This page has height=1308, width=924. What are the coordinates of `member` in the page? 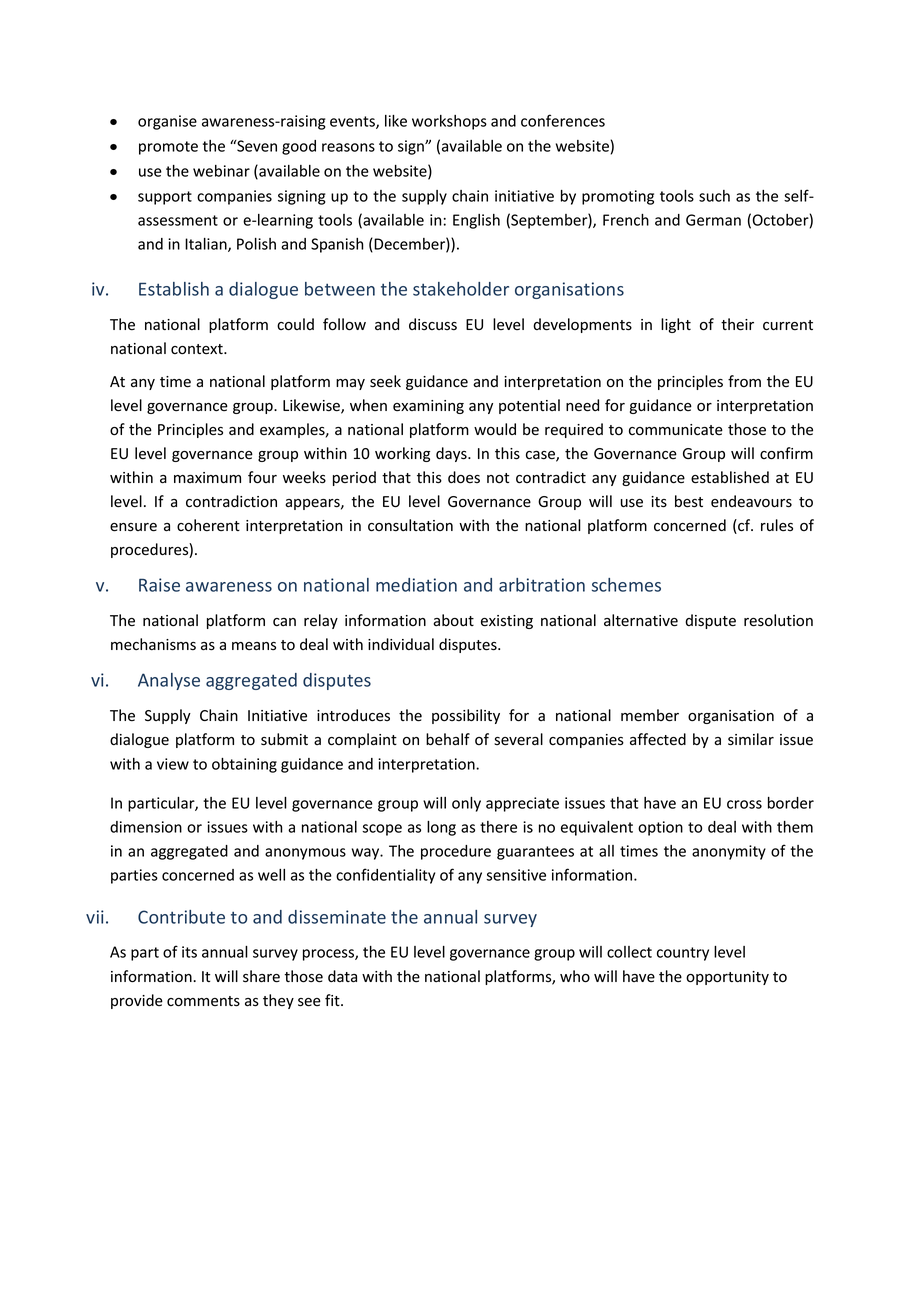 It's located at (650, 715).
